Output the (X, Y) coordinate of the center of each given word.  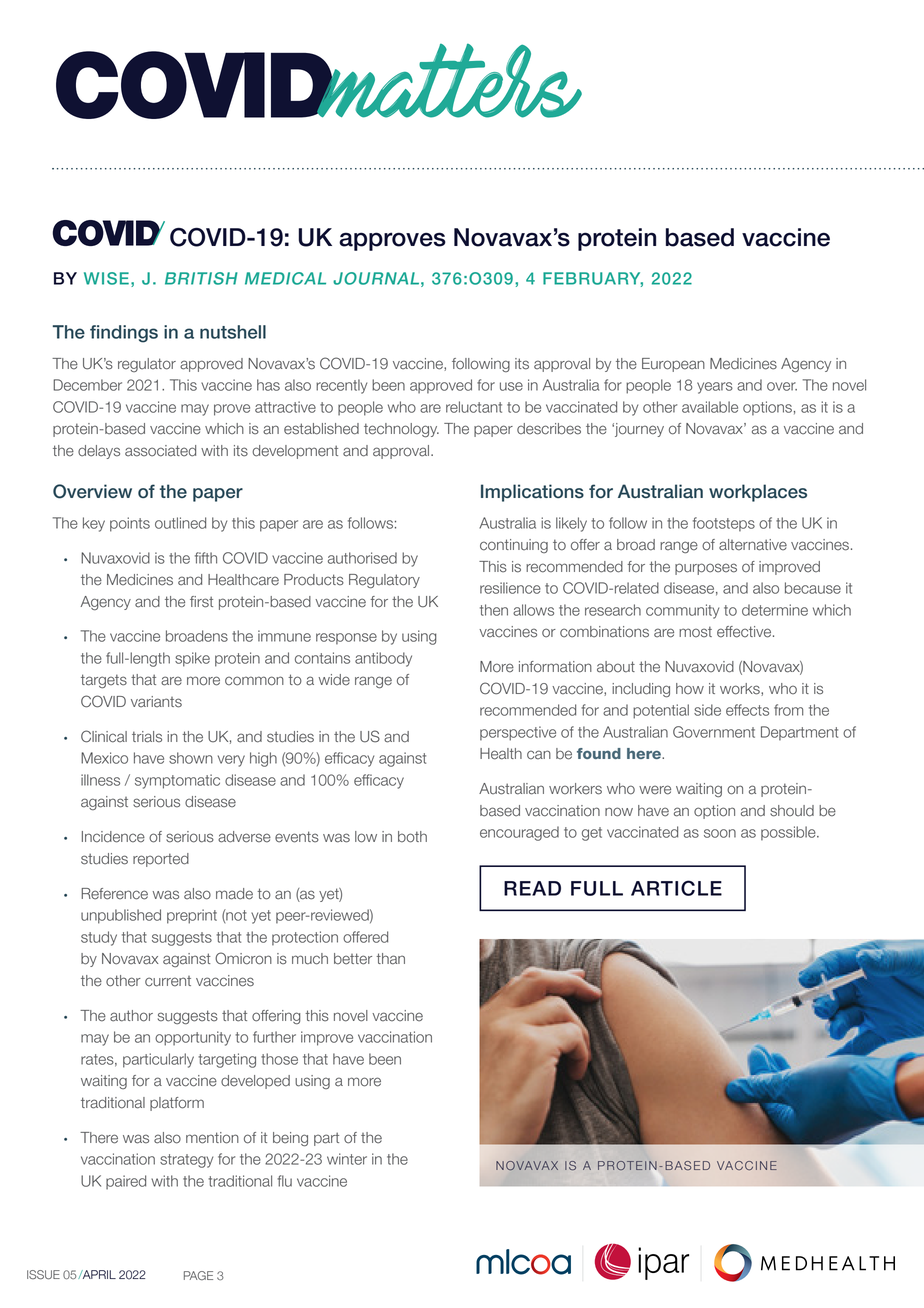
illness (100, 780)
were (655, 790)
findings (124, 334)
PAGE (198, 1275)
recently (341, 386)
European (673, 365)
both (412, 837)
